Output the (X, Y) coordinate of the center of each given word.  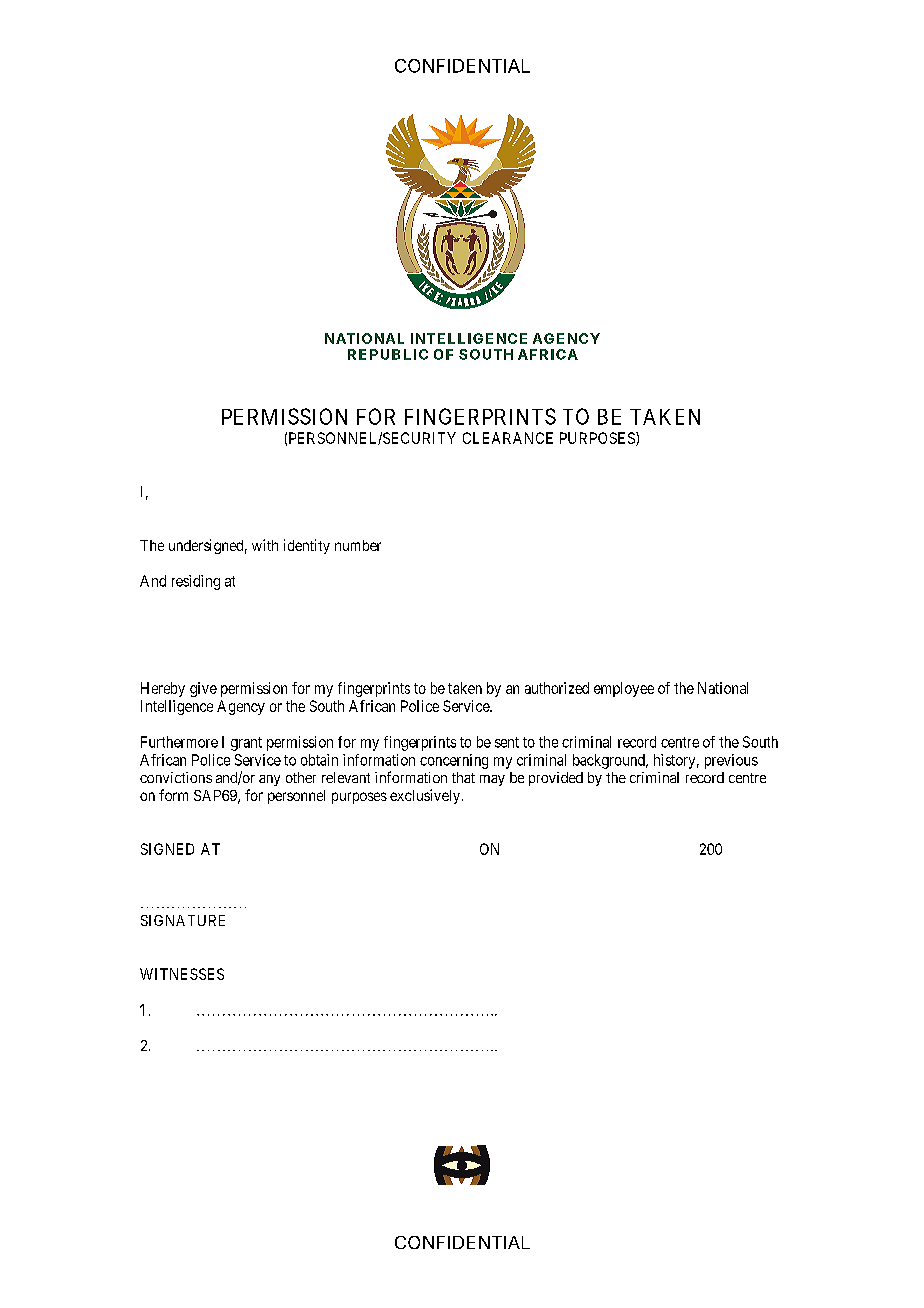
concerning (454, 761)
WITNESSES (182, 974)
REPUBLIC (388, 354)
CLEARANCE (508, 438)
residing (196, 582)
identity (307, 546)
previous (731, 761)
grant (246, 744)
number (358, 545)
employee (624, 689)
